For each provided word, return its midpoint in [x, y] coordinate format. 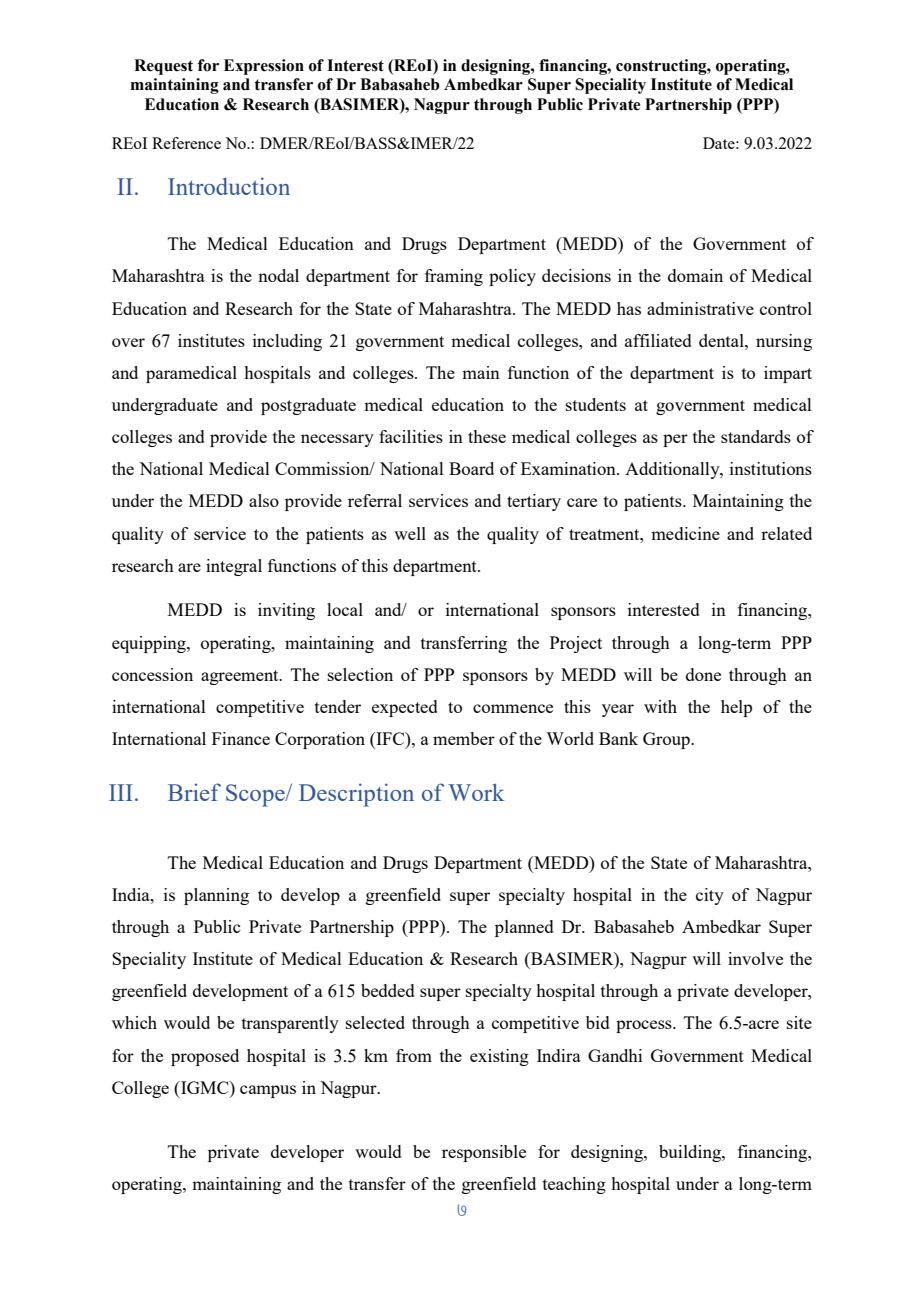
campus [268, 1091]
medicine [685, 533]
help [736, 708]
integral [234, 567]
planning [216, 896]
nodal [278, 275]
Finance [241, 738]
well [410, 533]
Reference [186, 143]
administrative [700, 308]
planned [524, 928]
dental [722, 340]
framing [454, 277]
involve [755, 958]
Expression [264, 67]
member [464, 738]
